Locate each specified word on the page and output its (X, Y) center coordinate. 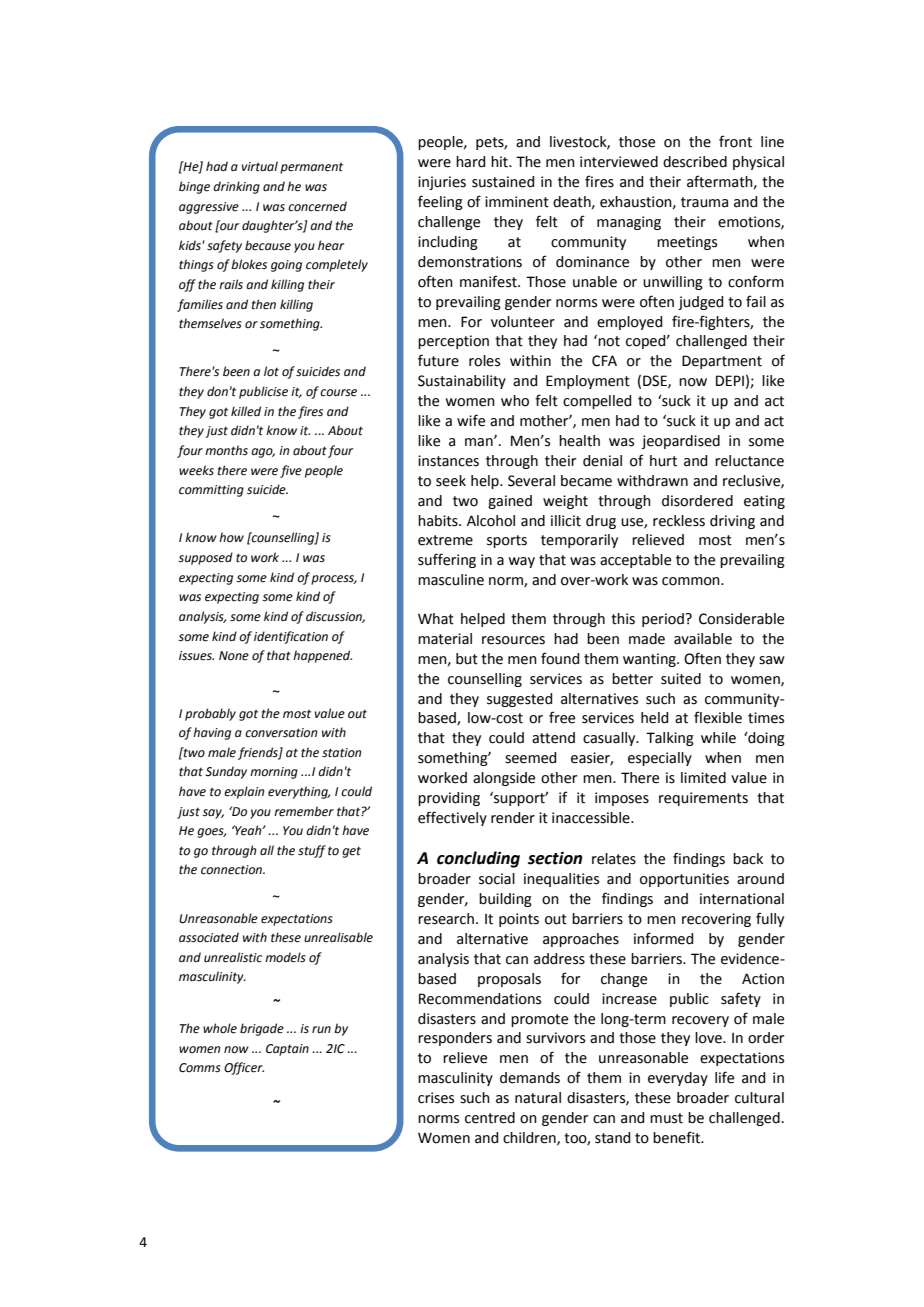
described (695, 162)
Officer (244, 1068)
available (703, 639)
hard (470, 162)
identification (291, 637)
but (467, 659)
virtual (260, 166)
